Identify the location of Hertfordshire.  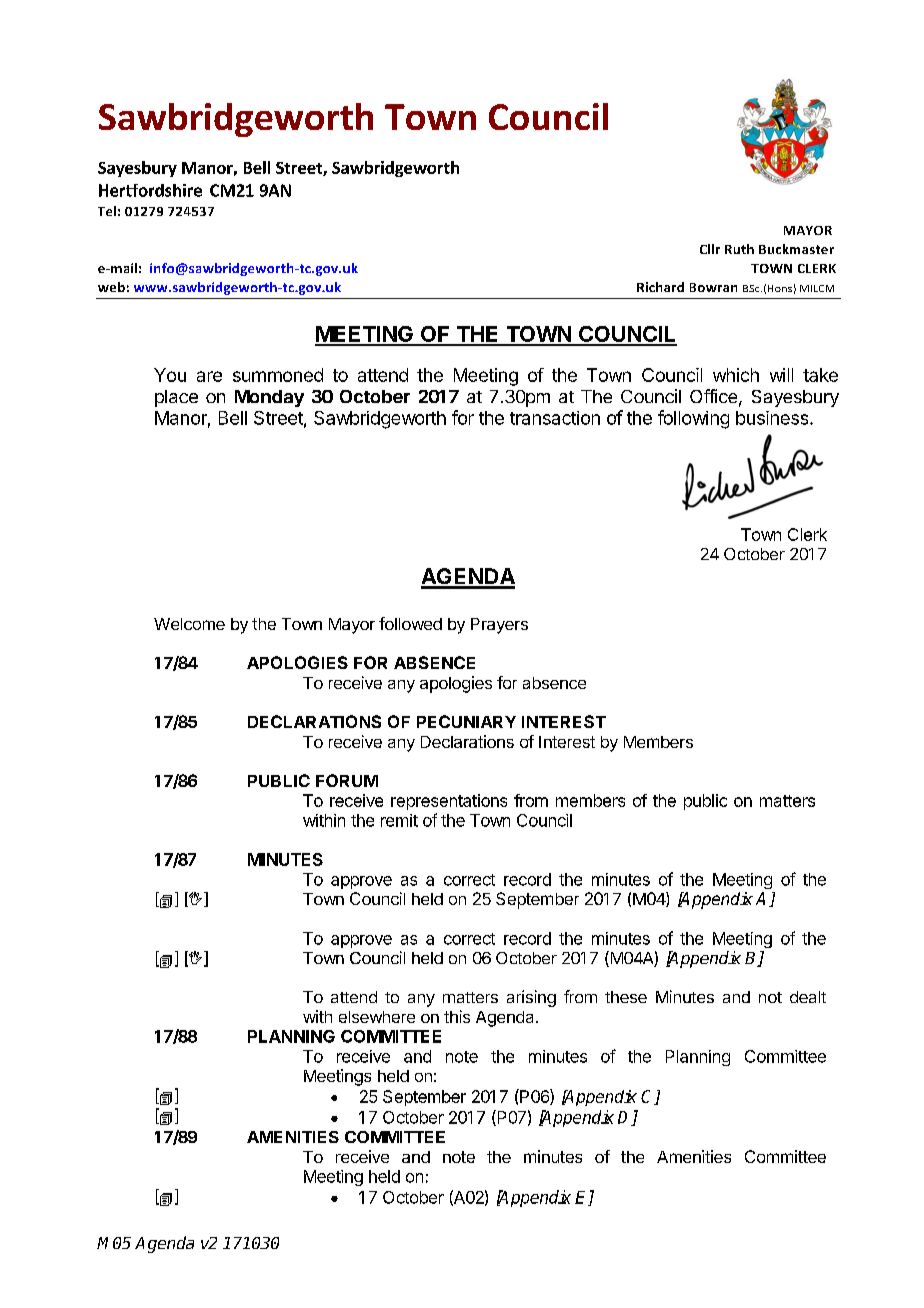
(150, 190).
